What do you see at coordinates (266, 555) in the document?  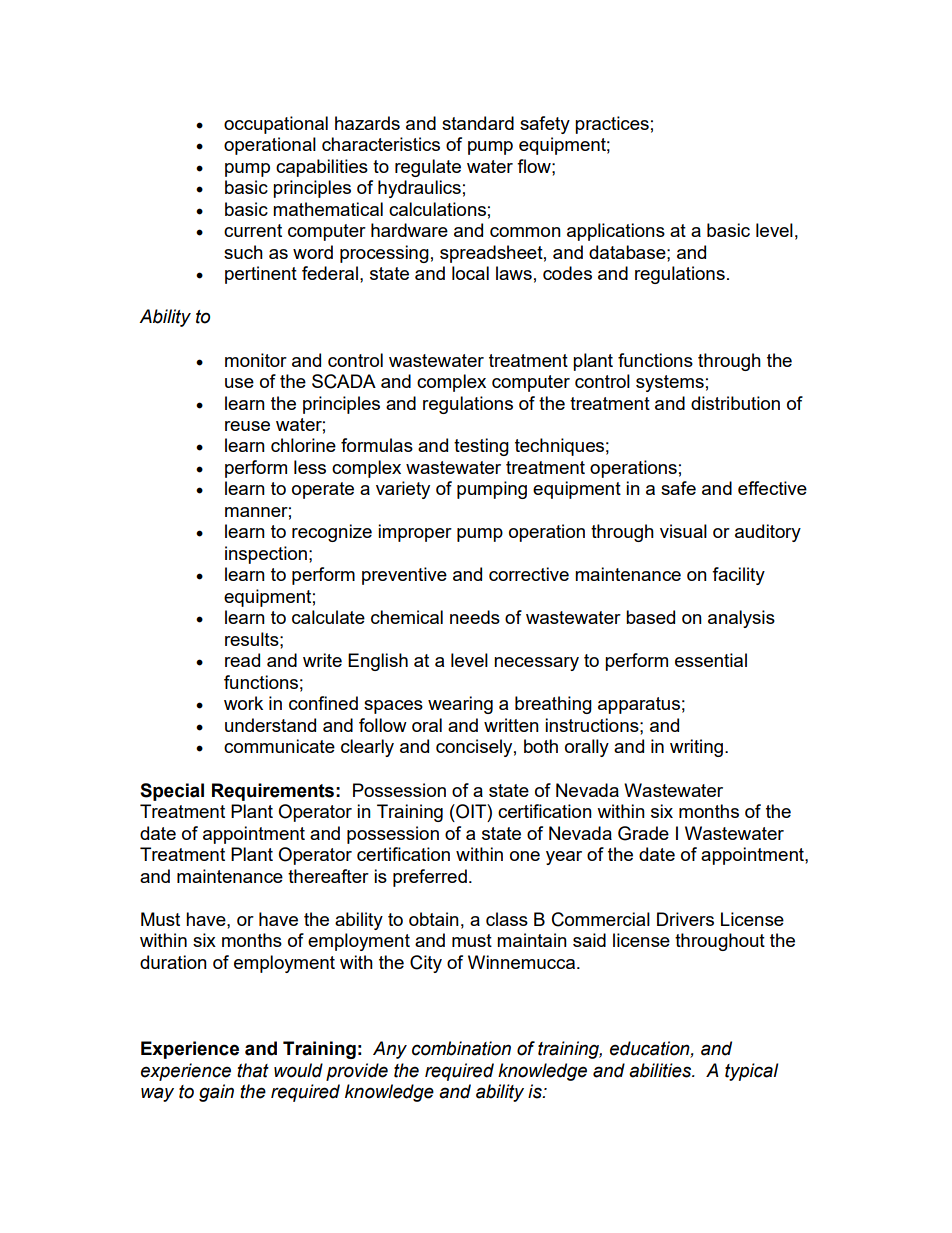 I see `inspection` at bounding box center [266, 555].
